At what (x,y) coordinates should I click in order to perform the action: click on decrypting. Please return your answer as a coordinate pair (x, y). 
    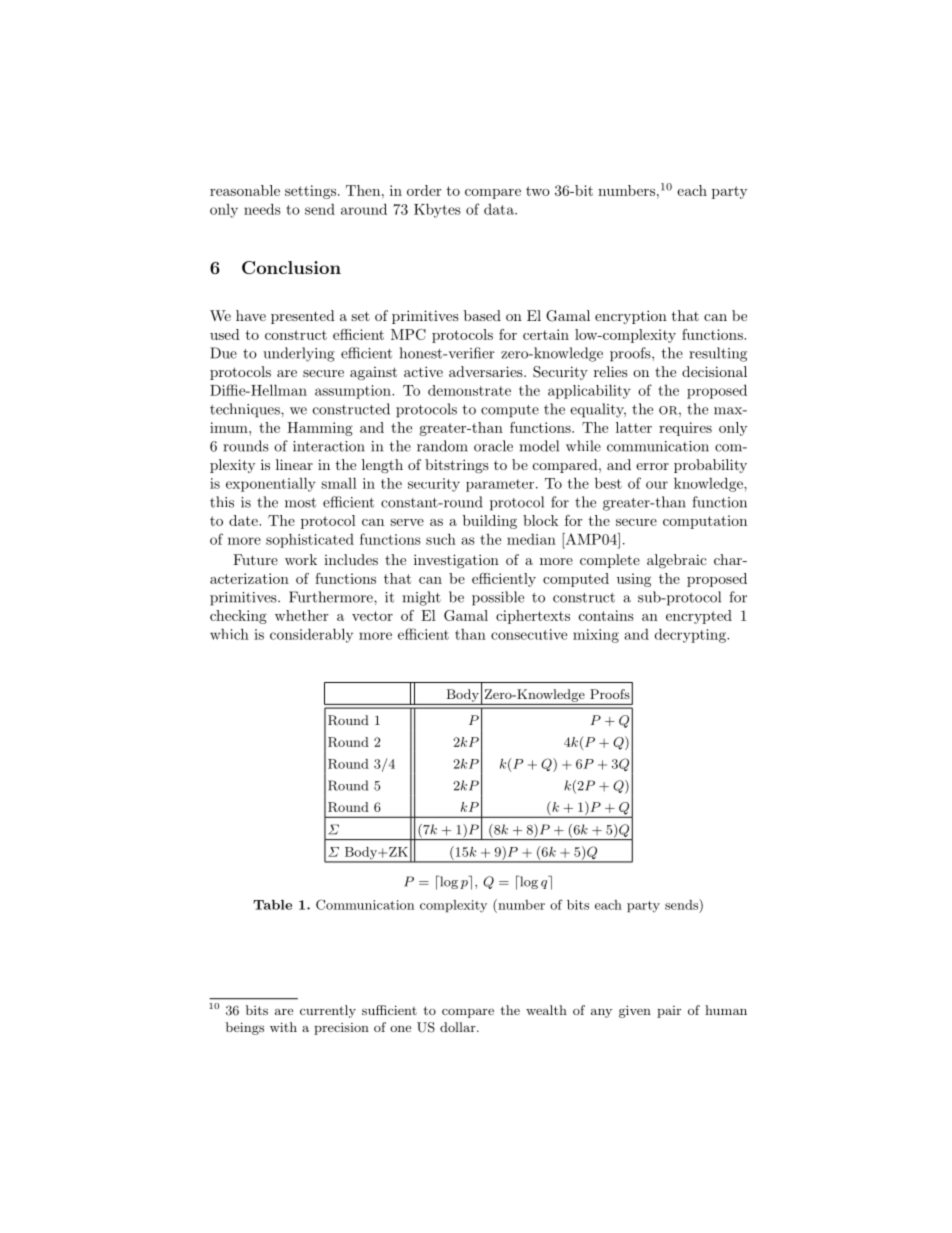
    Looking at the image, I should click on (691, 635).
